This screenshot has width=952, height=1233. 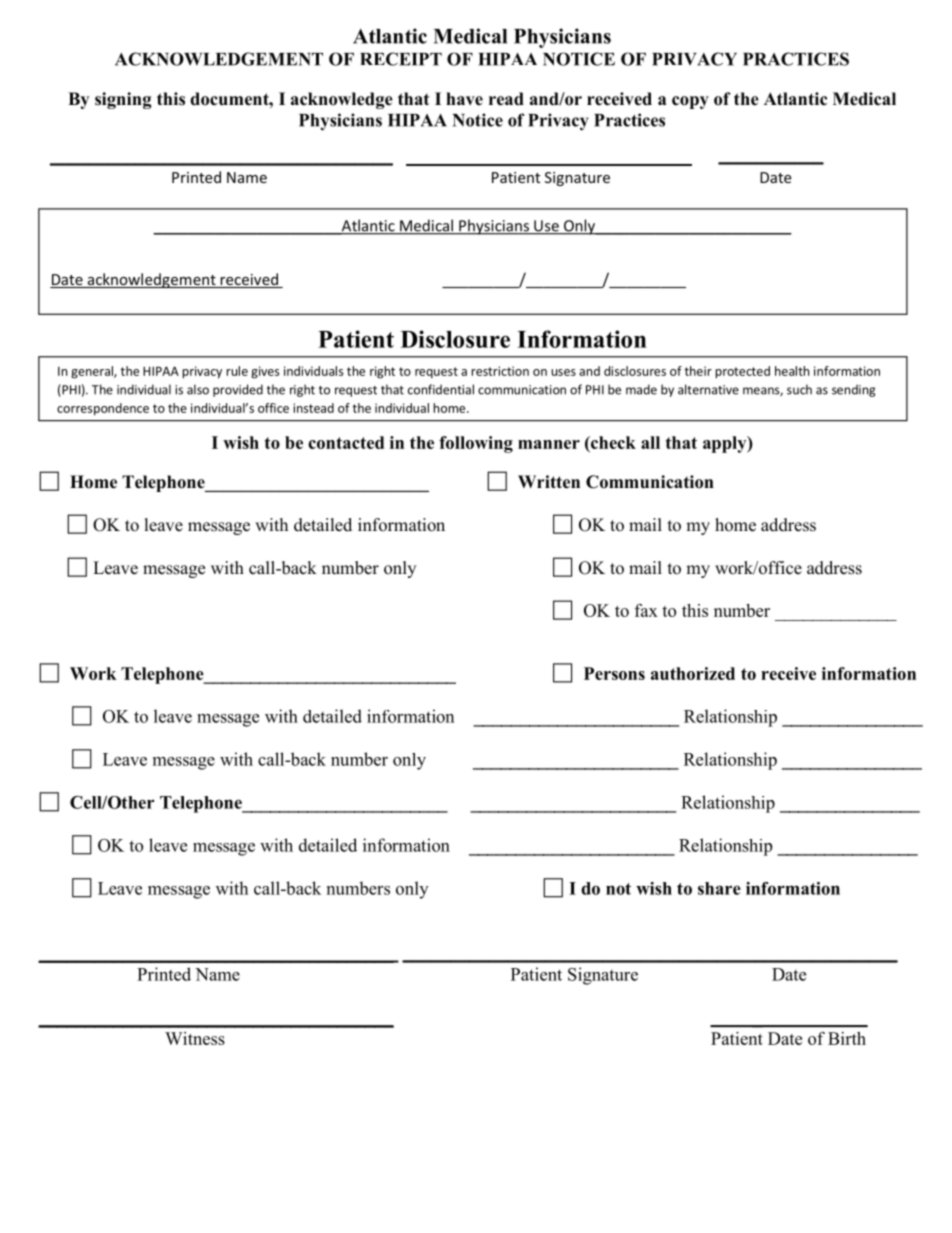 What do you see at coordinates (690, 102) in the screenshot?
I see `copy` at bounding box center [690, 102].
